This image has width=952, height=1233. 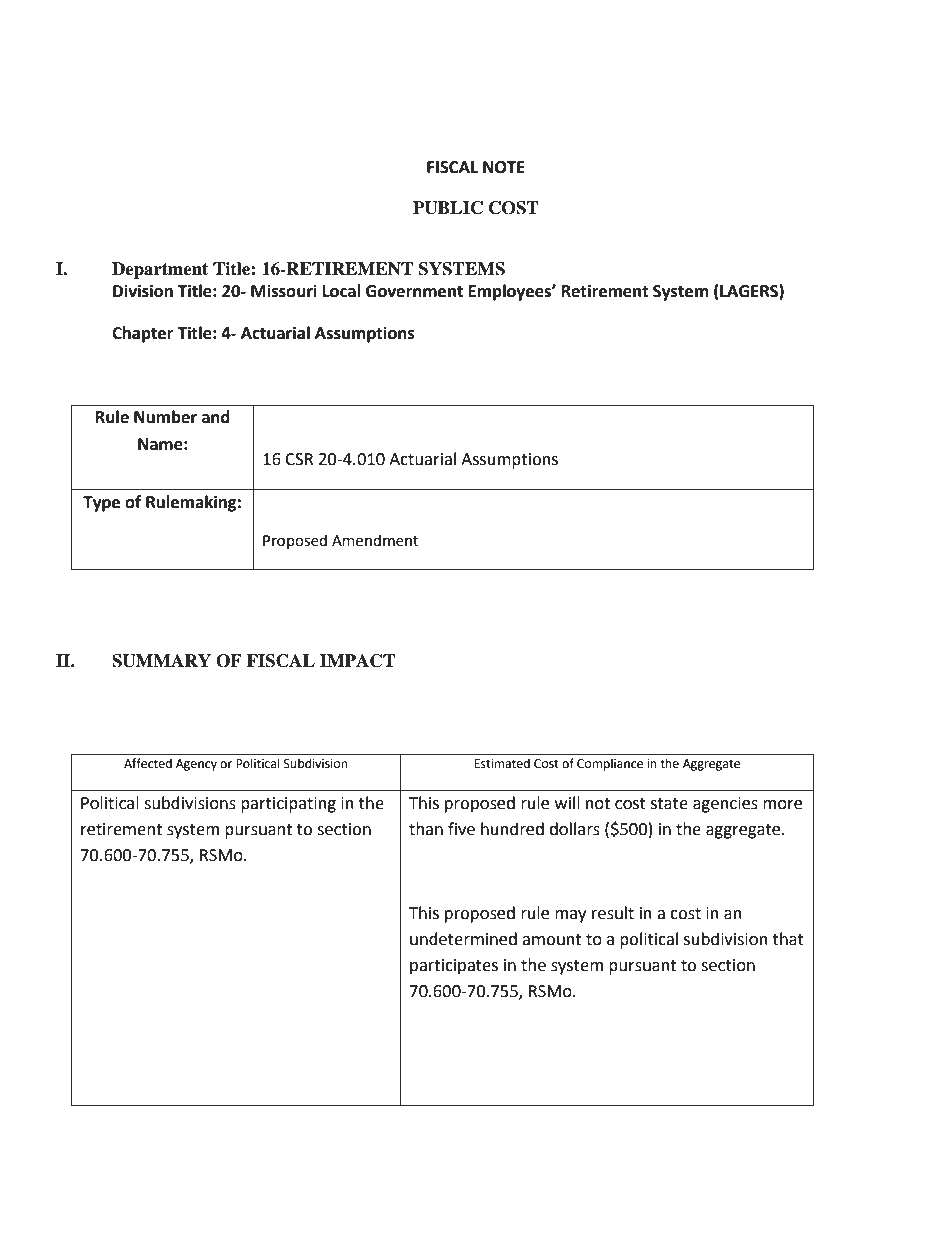 What do you see at coordinates (504, 167) in the image?
I see `NOTE` at bounding box center [504, 167].
